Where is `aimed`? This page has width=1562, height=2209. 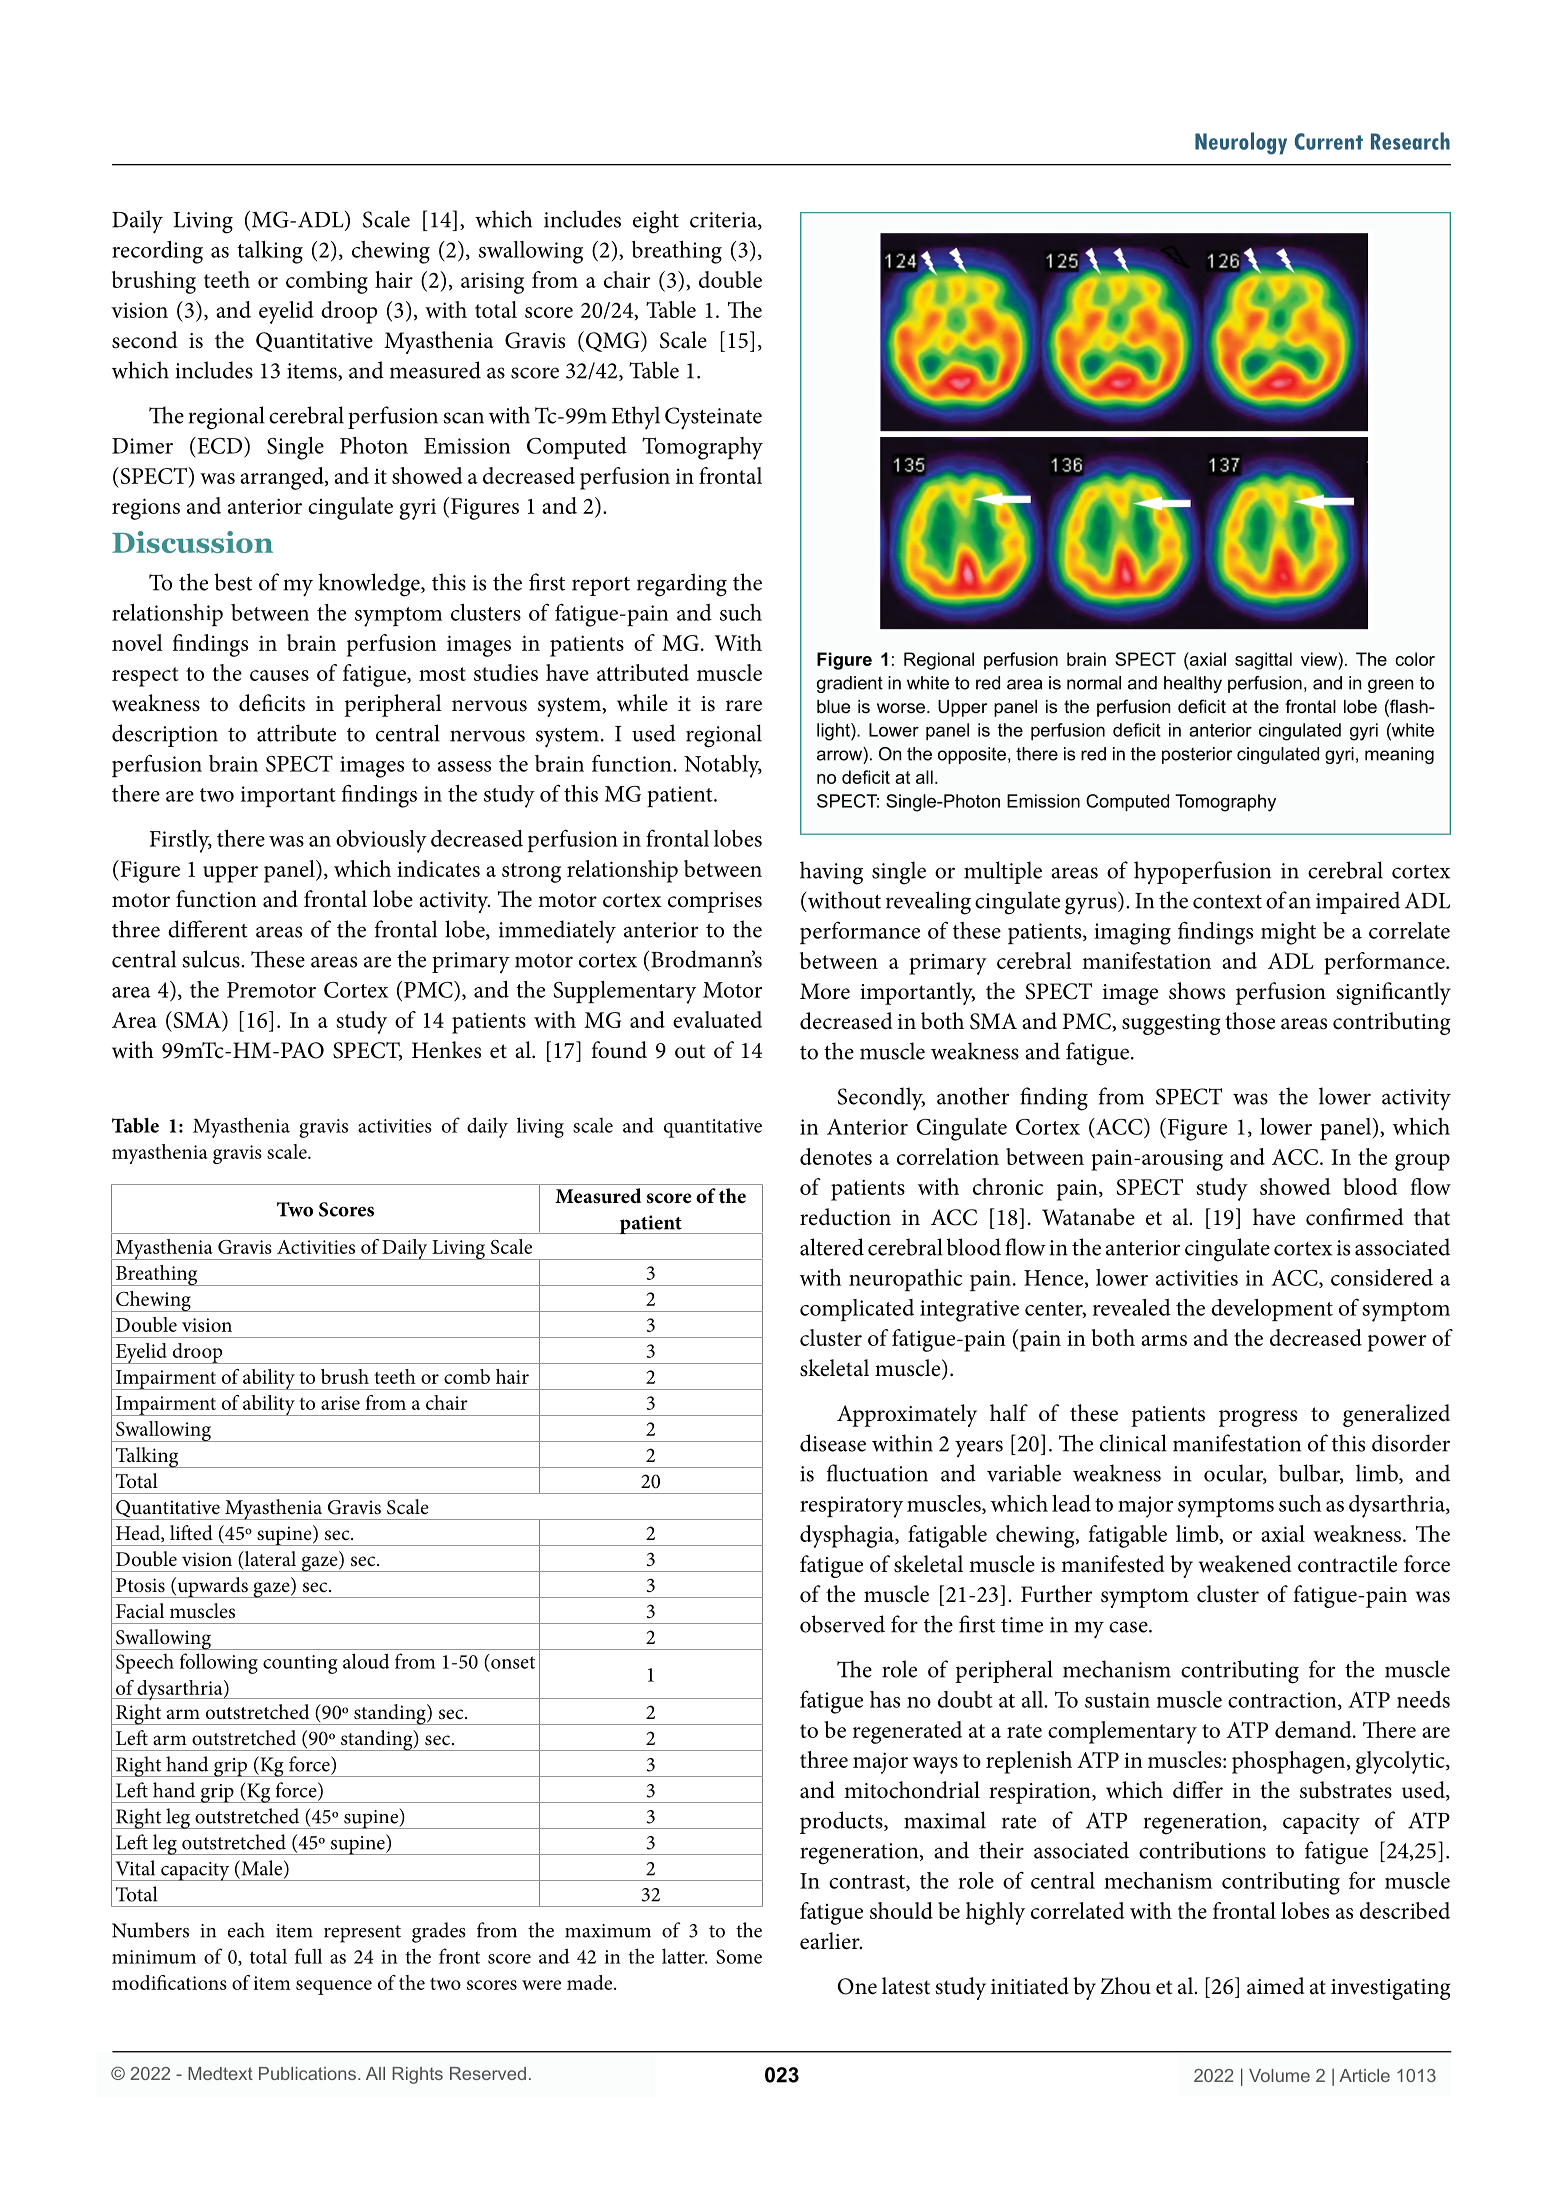
aimed is located at coordinates (1276, 1986).
